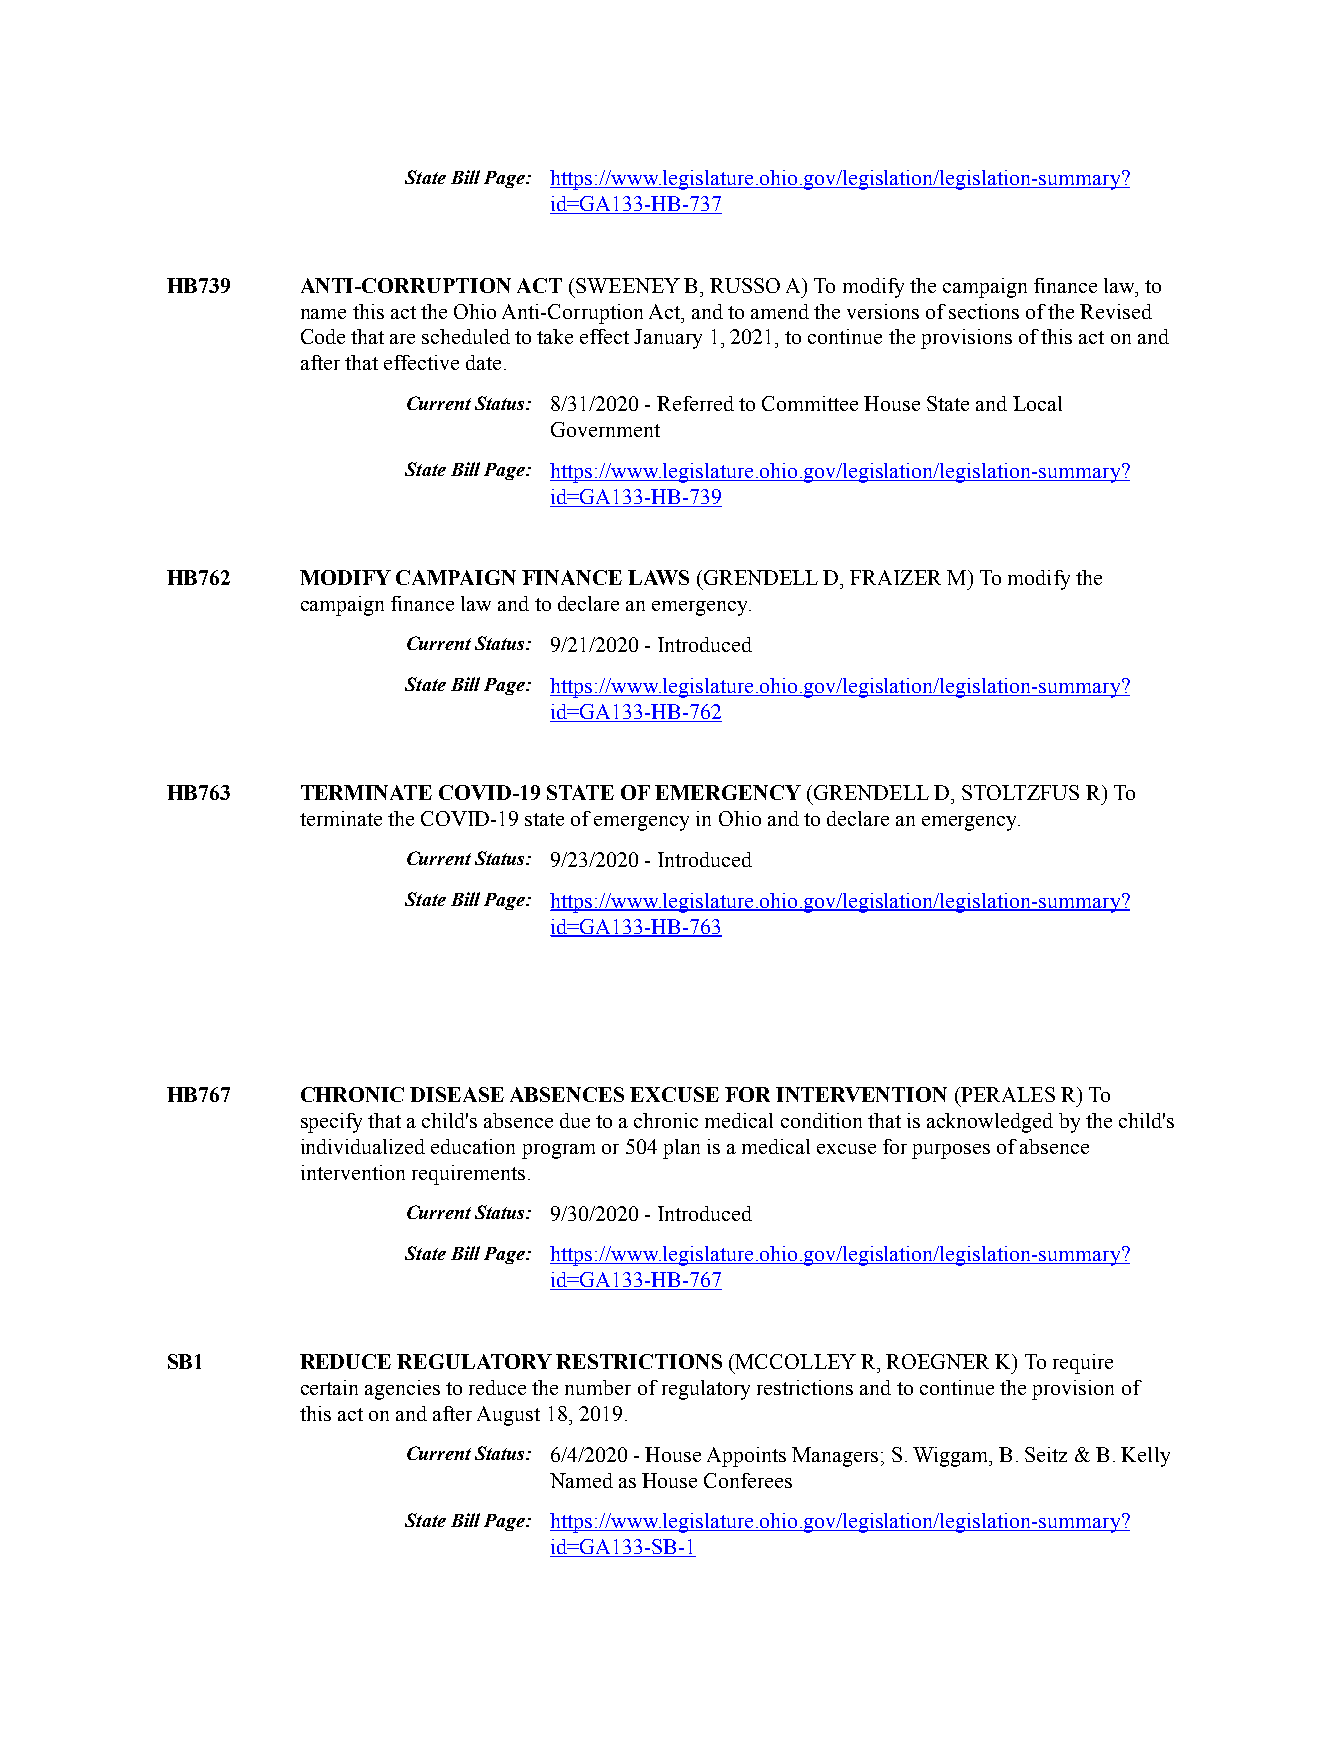  Describe the element at coordinates (780, 311) in the page. I see `amend` at that location.
